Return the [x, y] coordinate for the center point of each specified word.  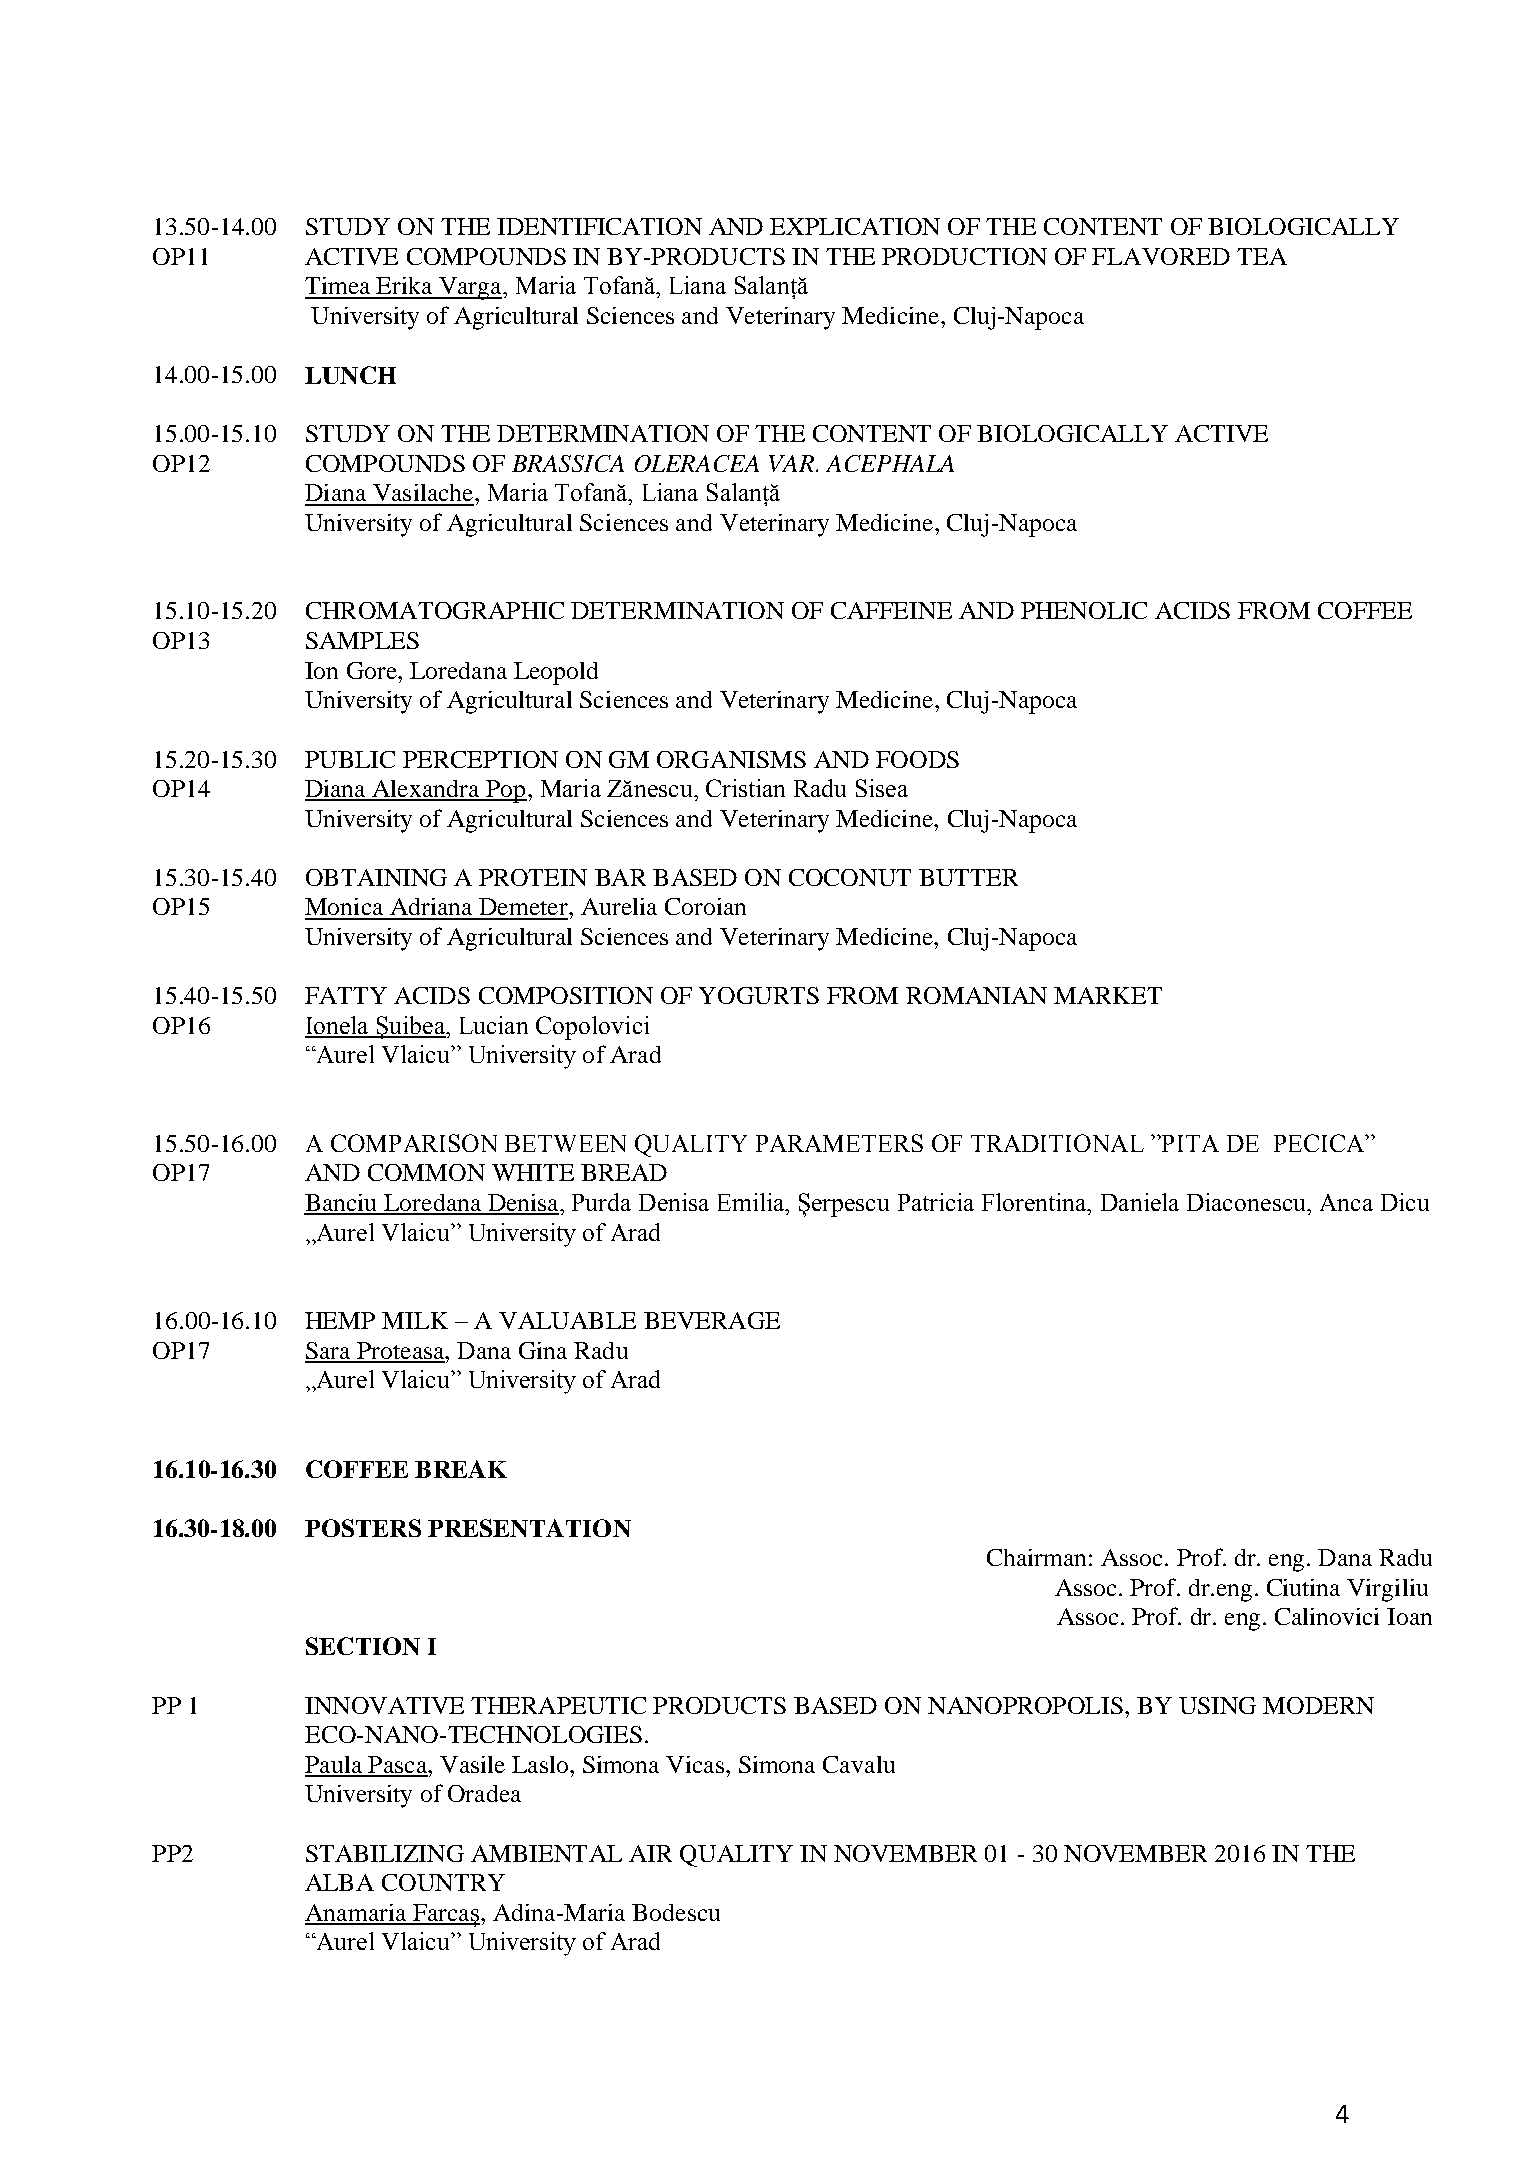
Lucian [494, 1025]
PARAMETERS [839, 1143]
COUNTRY [443, 1882]
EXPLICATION [855, 226]
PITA [1189, 1143]
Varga [470, 288]
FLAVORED [1161, 256]
